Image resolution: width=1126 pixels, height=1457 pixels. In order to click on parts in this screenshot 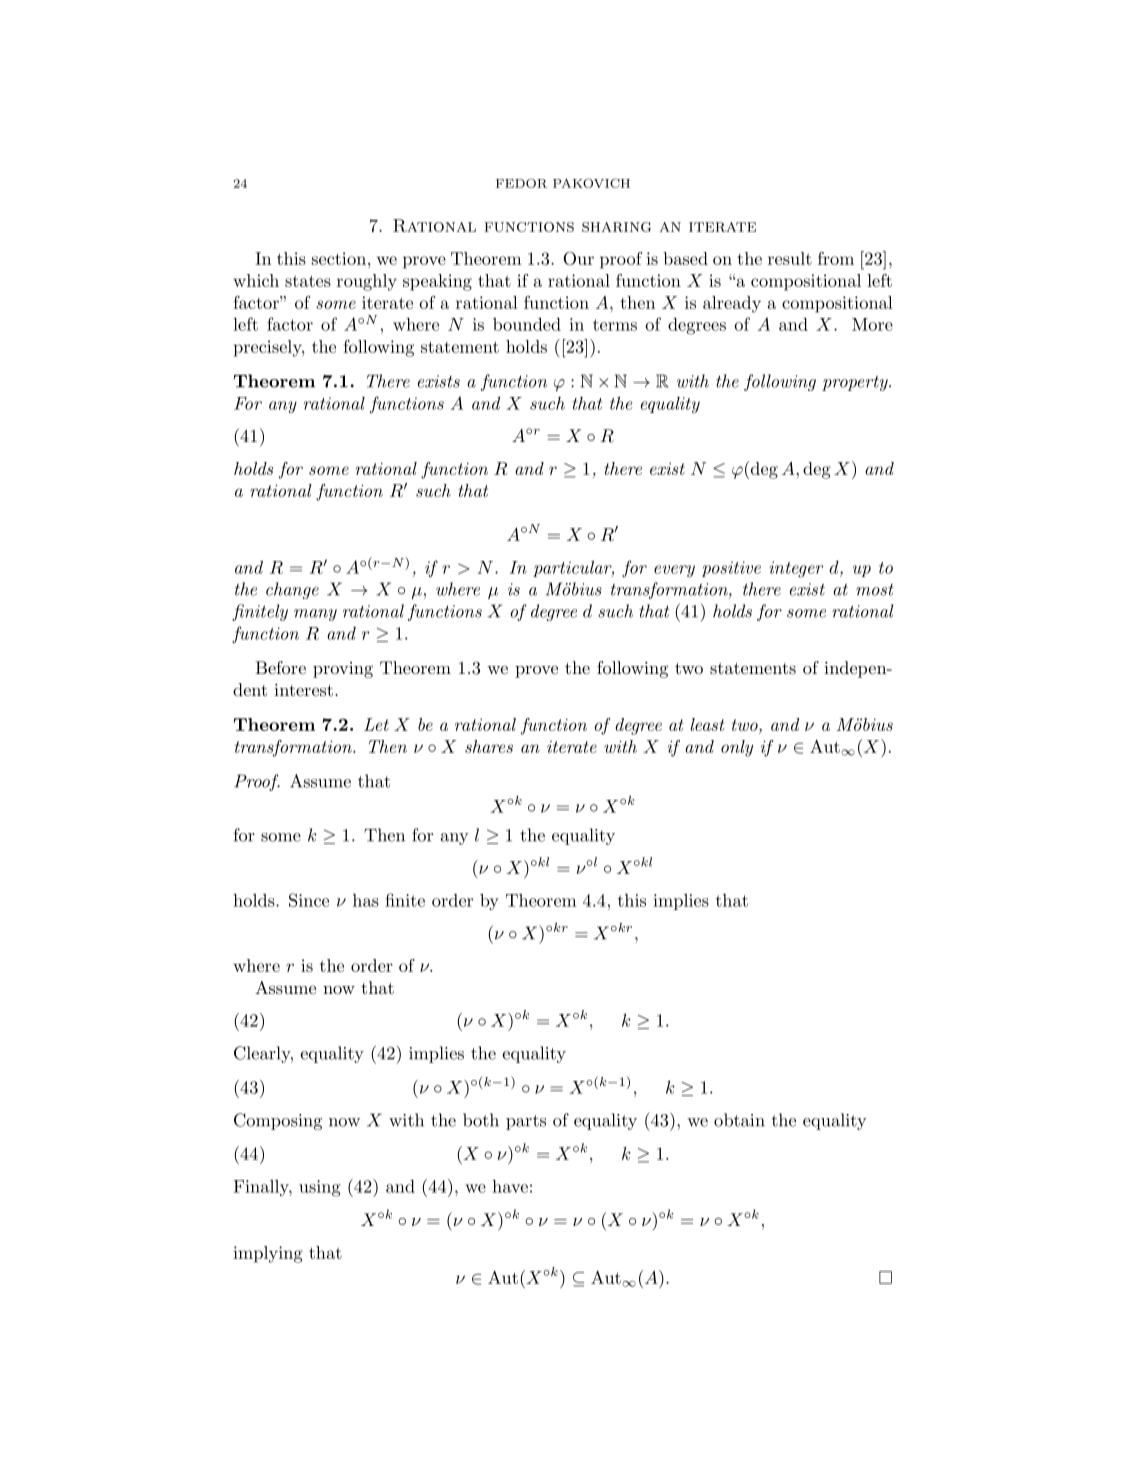, I will do `click(526, 1122)`.
